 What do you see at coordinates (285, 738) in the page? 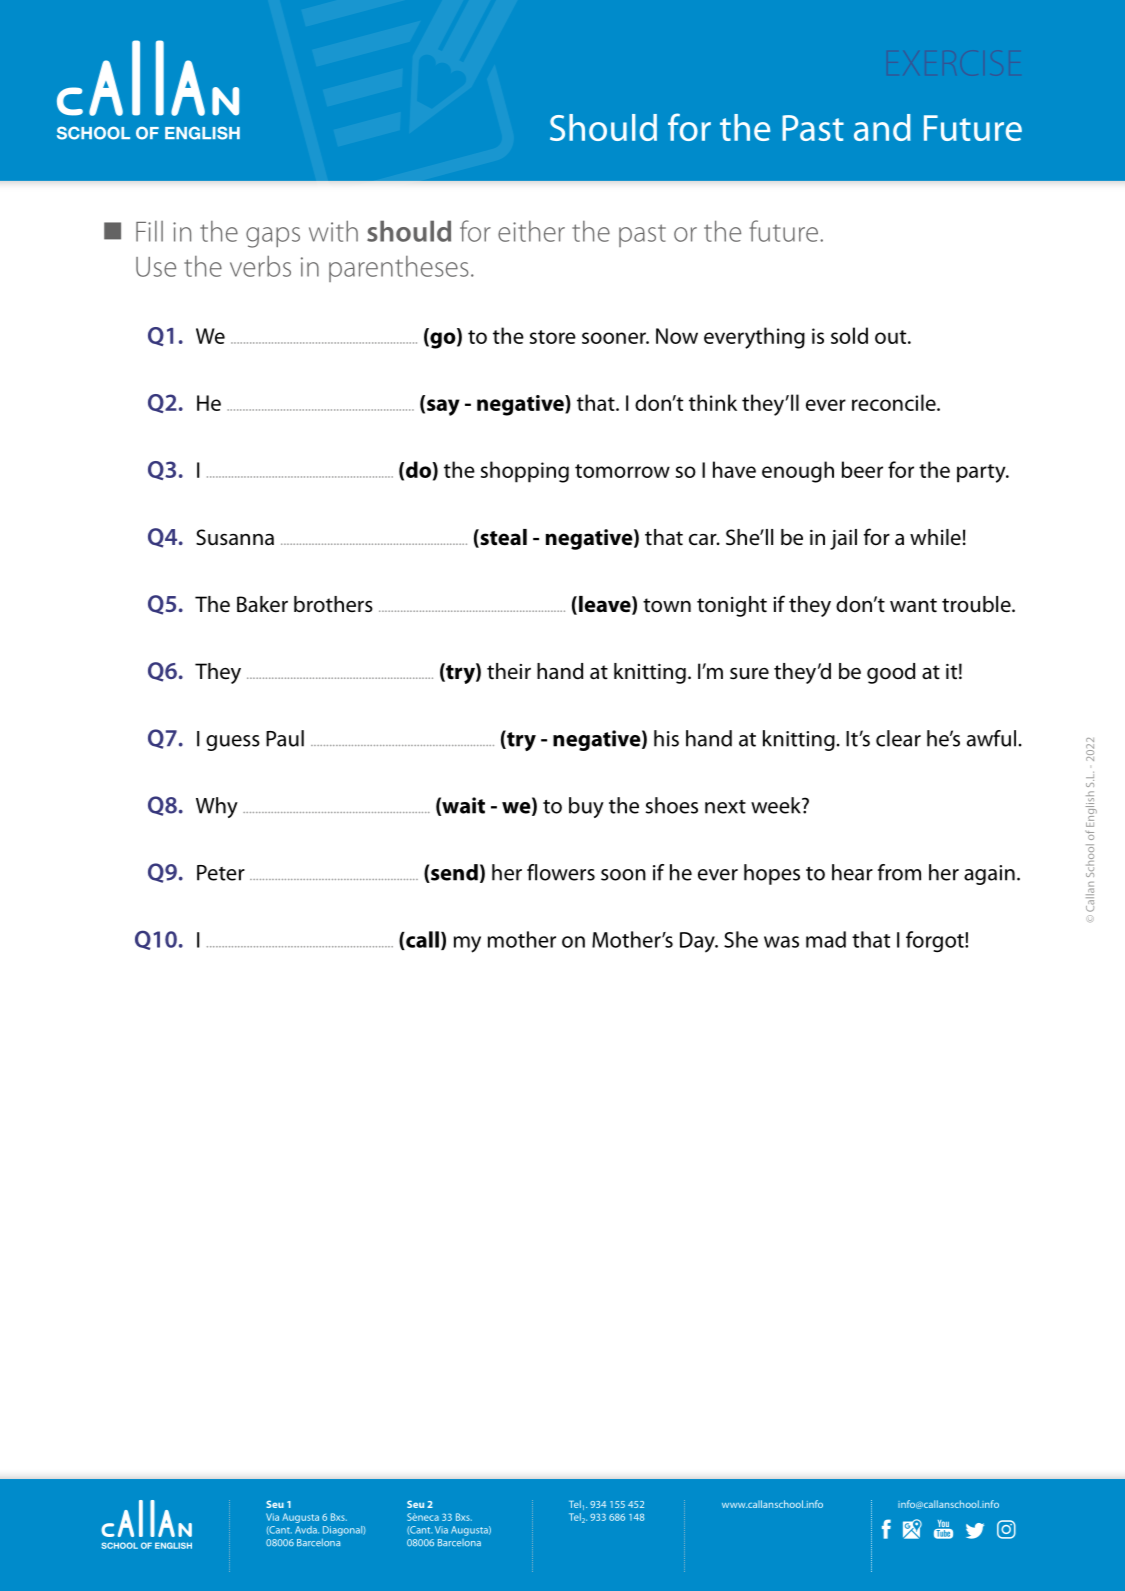
I see `Paul` at bounding box center [285, 738].
